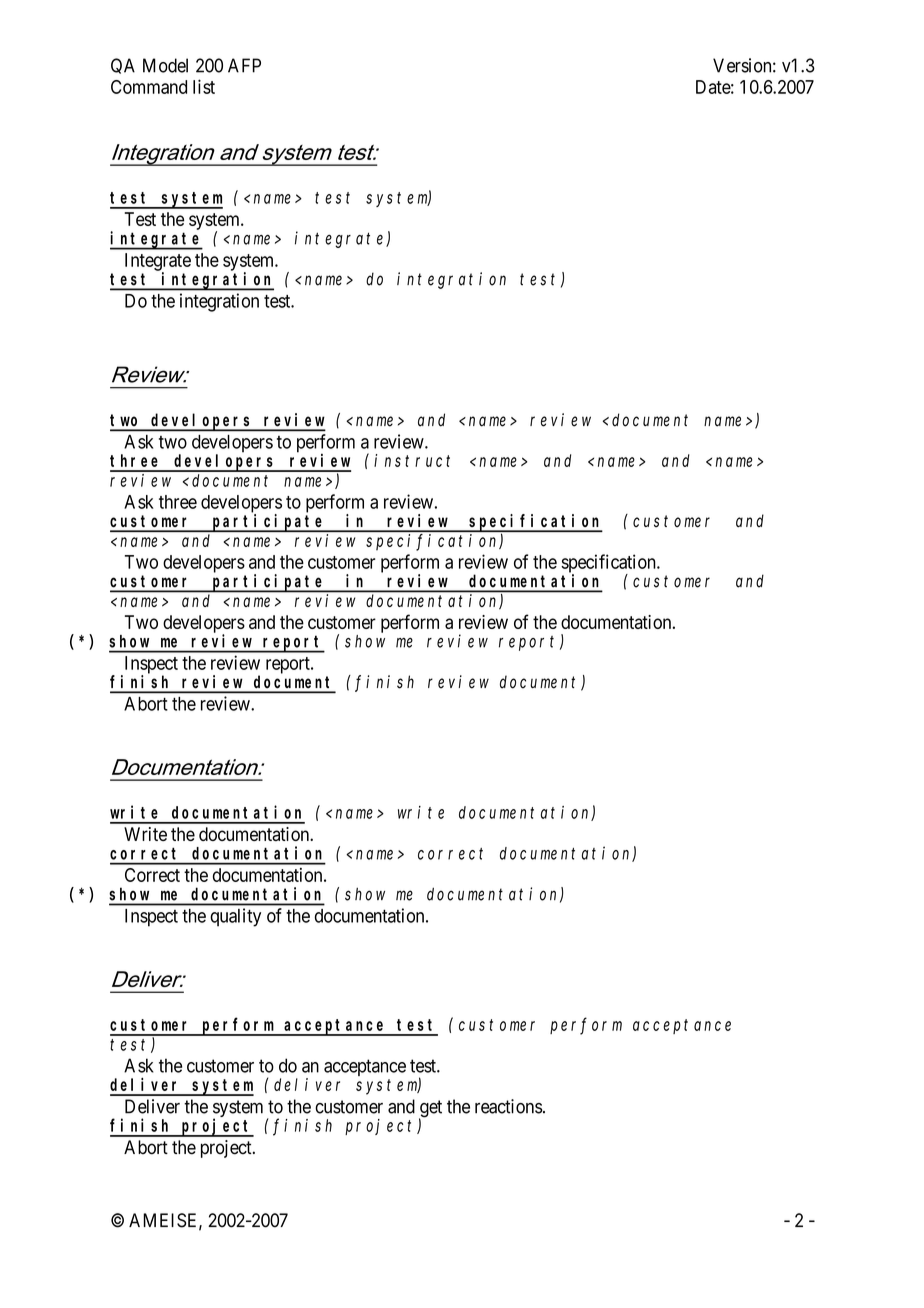 Image resolution: width=924 pixels, height=1308 pixels. Describe the element at coordinates (244, 65) in the screenshot. I see `AFP` at that location.
